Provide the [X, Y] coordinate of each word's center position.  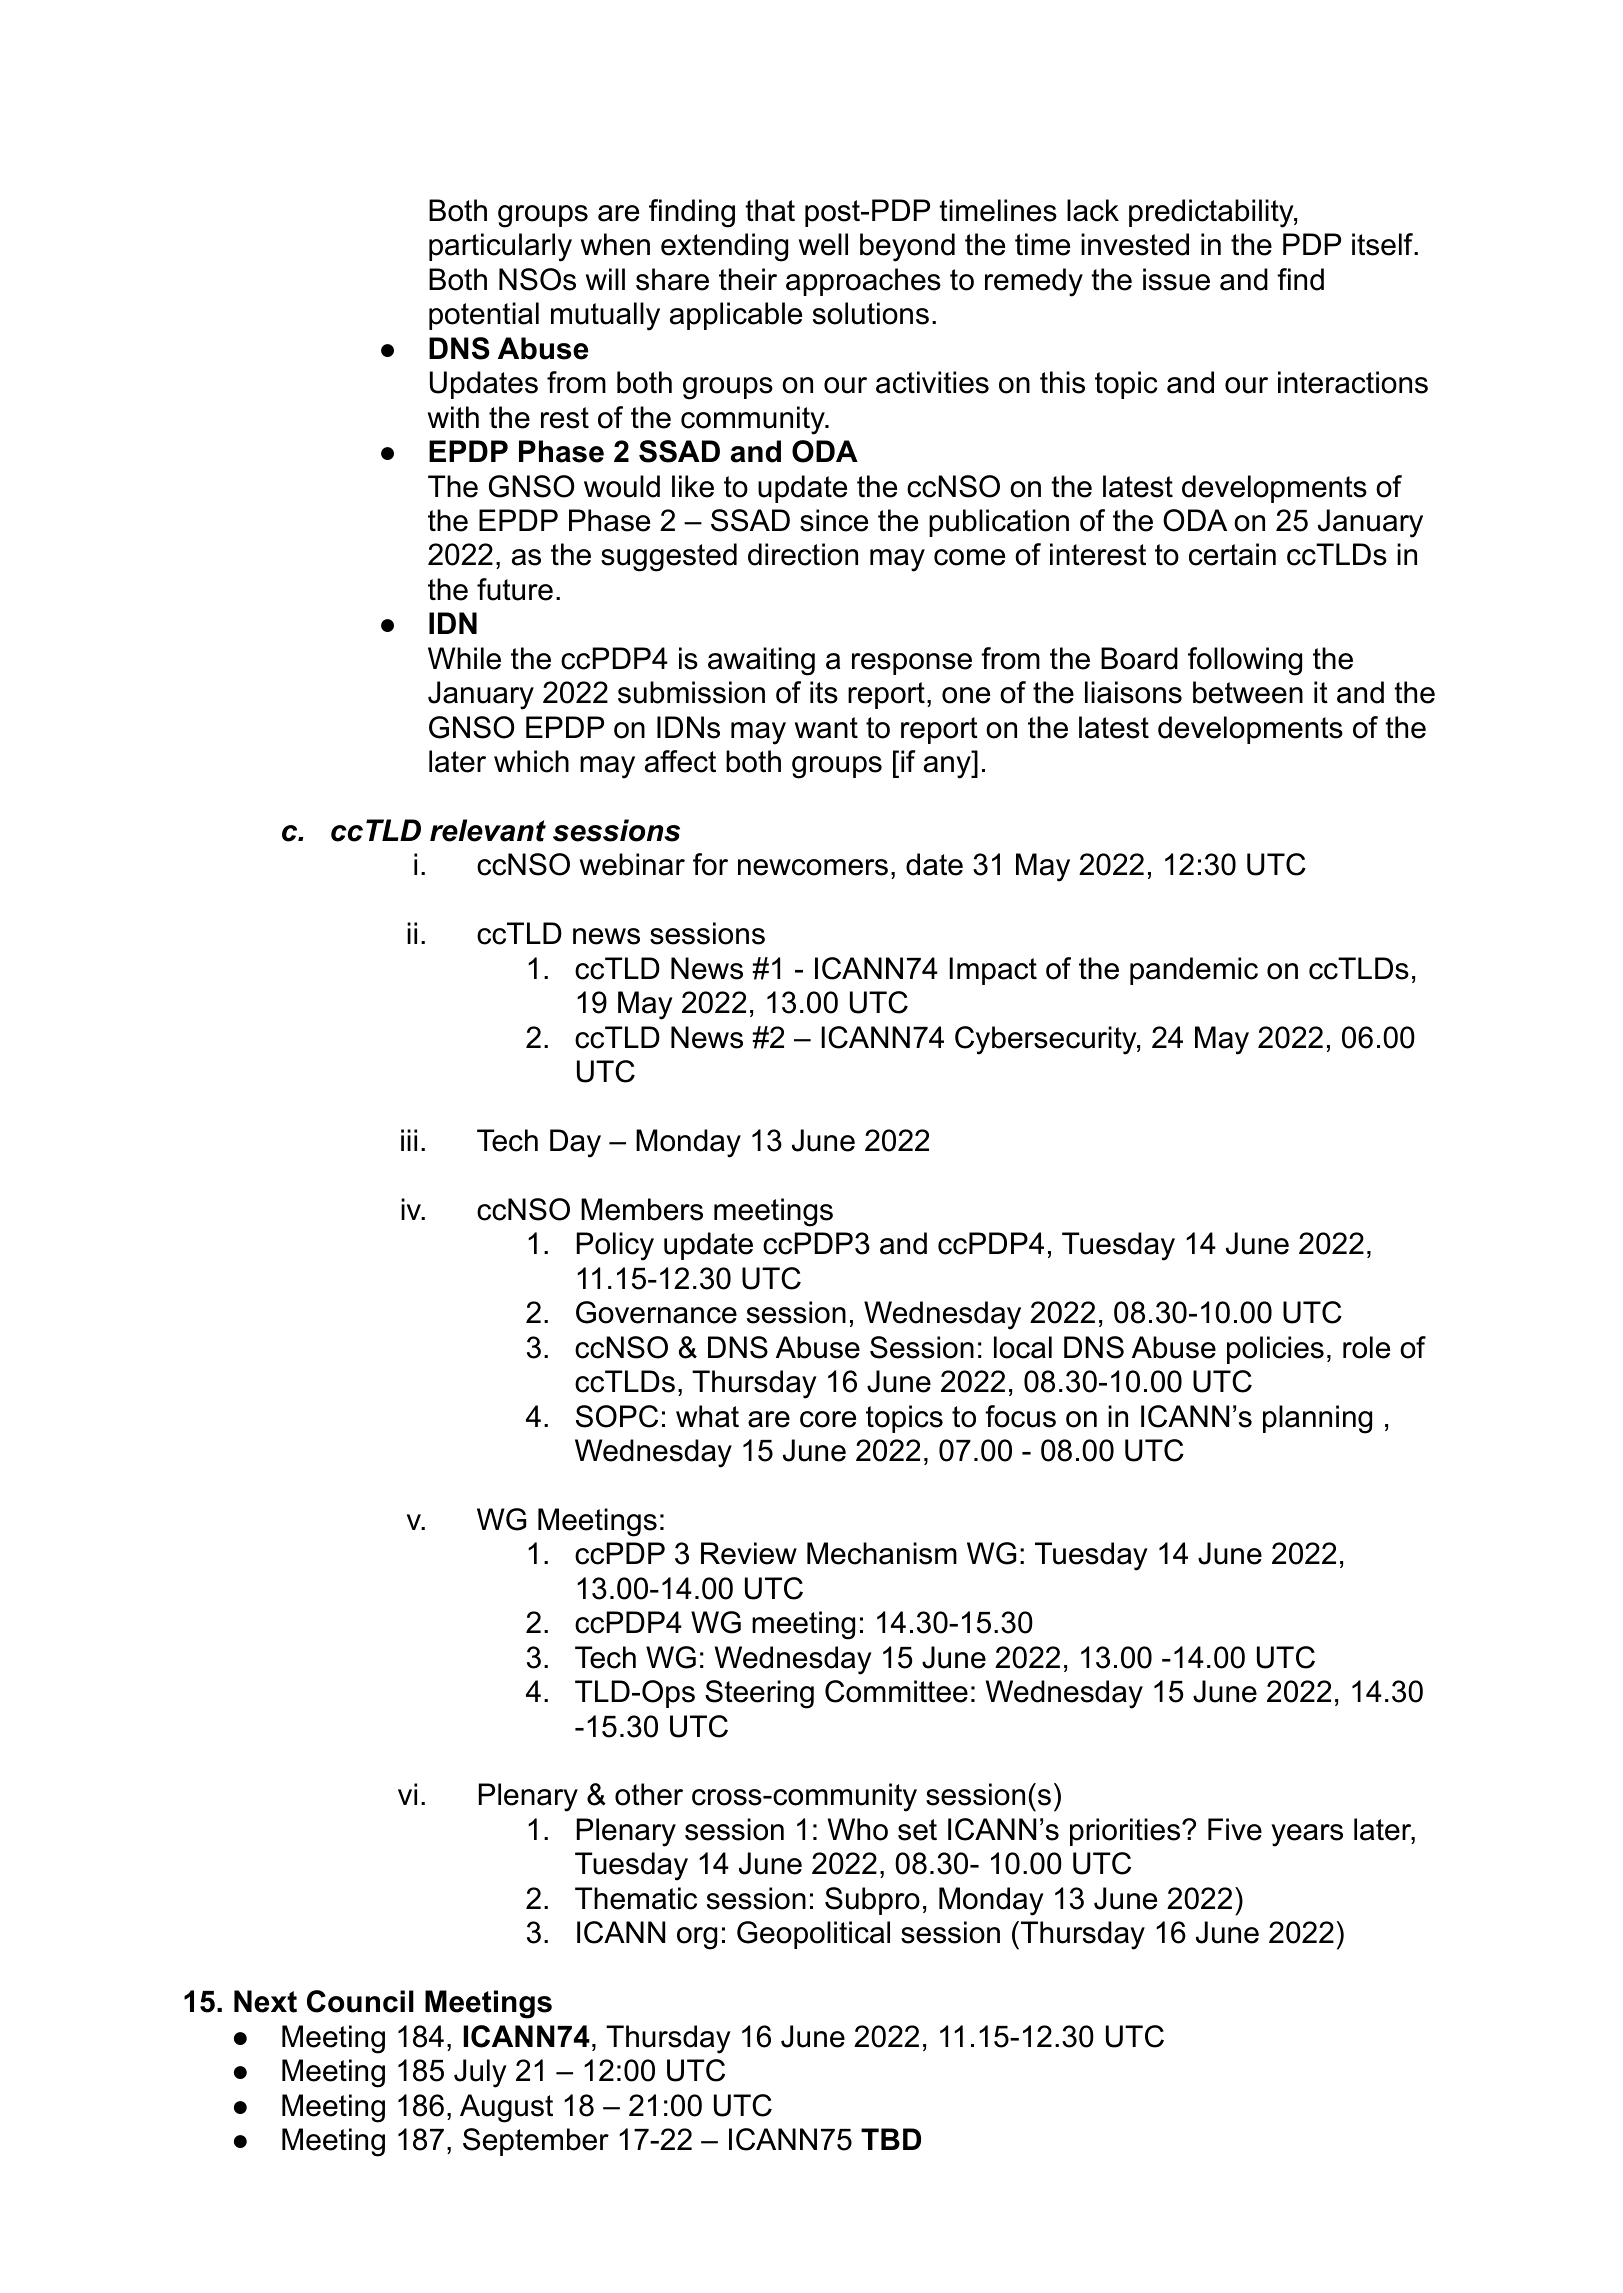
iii [409, 1140]
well [823, 244]
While [464, 658]
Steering [759, 1694]
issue [1176, 279]
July [480, 2073]
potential [484, 316]
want [826, 728]
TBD [891, 2139]
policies [1275, 1350]
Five [1235, 1829]
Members [642, 1209]
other [649, 1794]
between [1248, 692]
